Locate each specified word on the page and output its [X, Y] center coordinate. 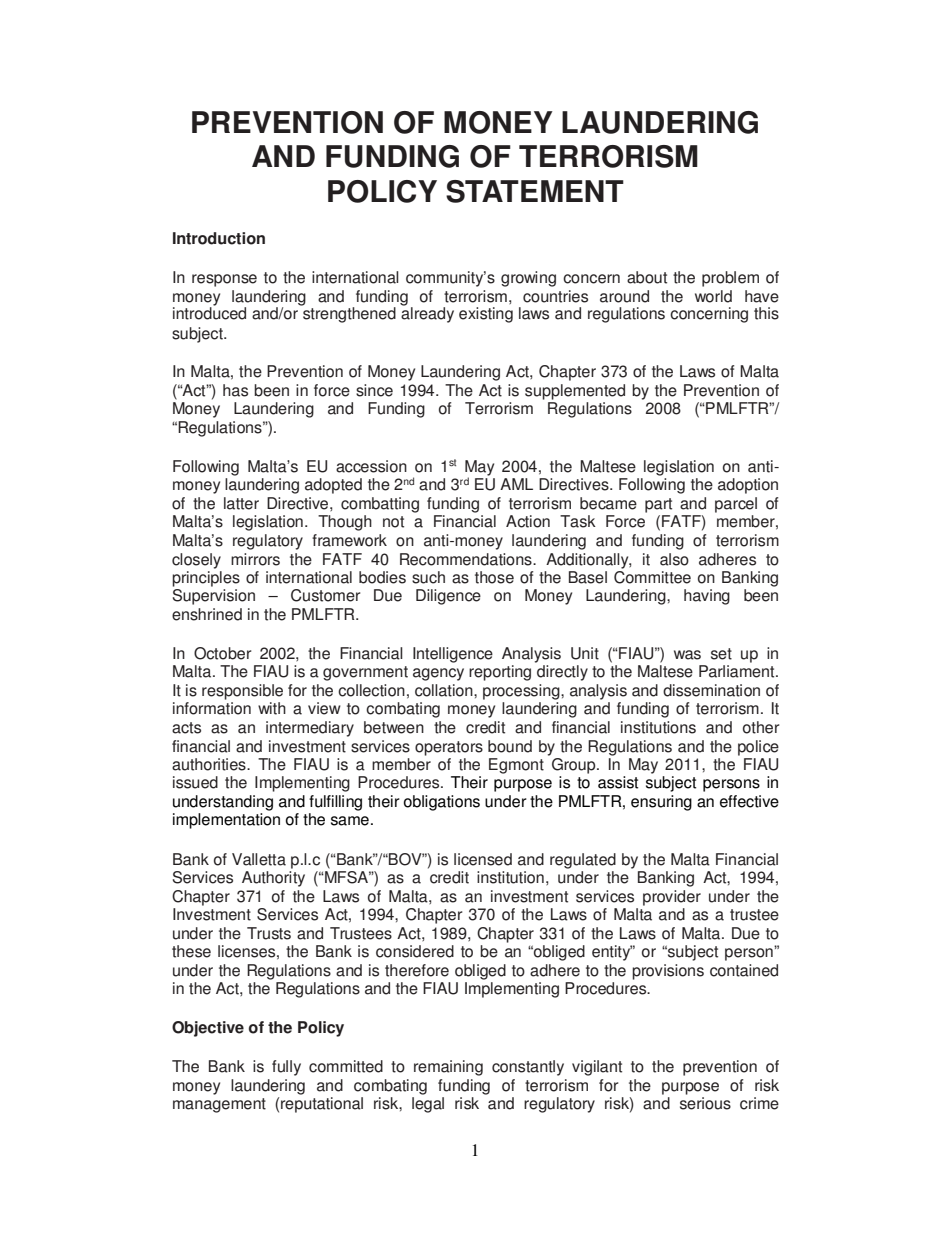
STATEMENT [535, 191]
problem [730, 279]
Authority [273, 879]
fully [286, 1068]
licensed [483, 859]
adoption [748, 486]
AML [516, 484]
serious [705, 1103]
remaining [448, 1068]
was [687, 655]
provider [672, 898]
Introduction [219, 238]
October [222, 653]
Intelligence [453, 655]
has [235, 390]
